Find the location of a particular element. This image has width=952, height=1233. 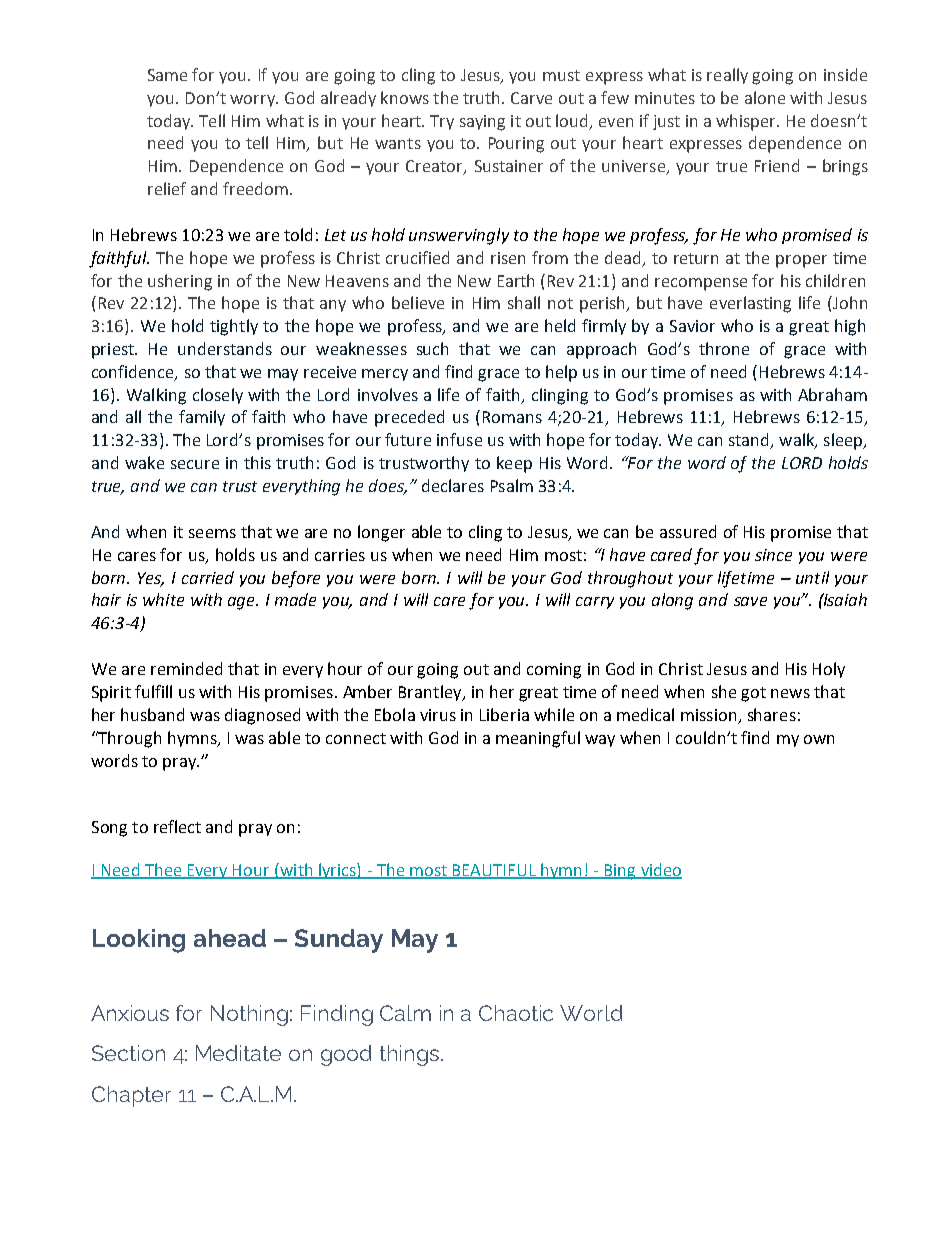

Meditate is located at coordinates (238, 1053).
